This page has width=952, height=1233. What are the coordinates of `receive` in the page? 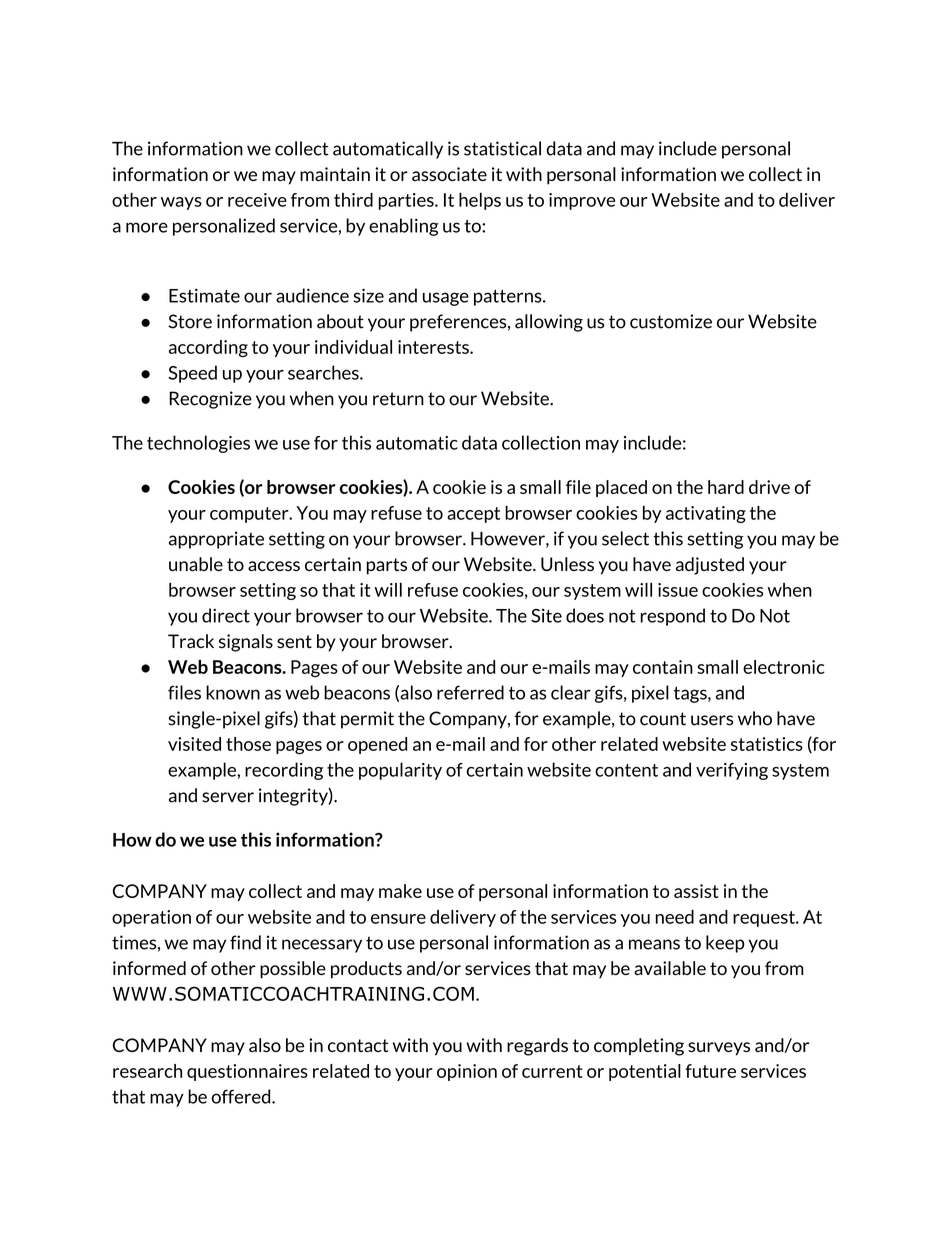 It's located at (257, 200).
